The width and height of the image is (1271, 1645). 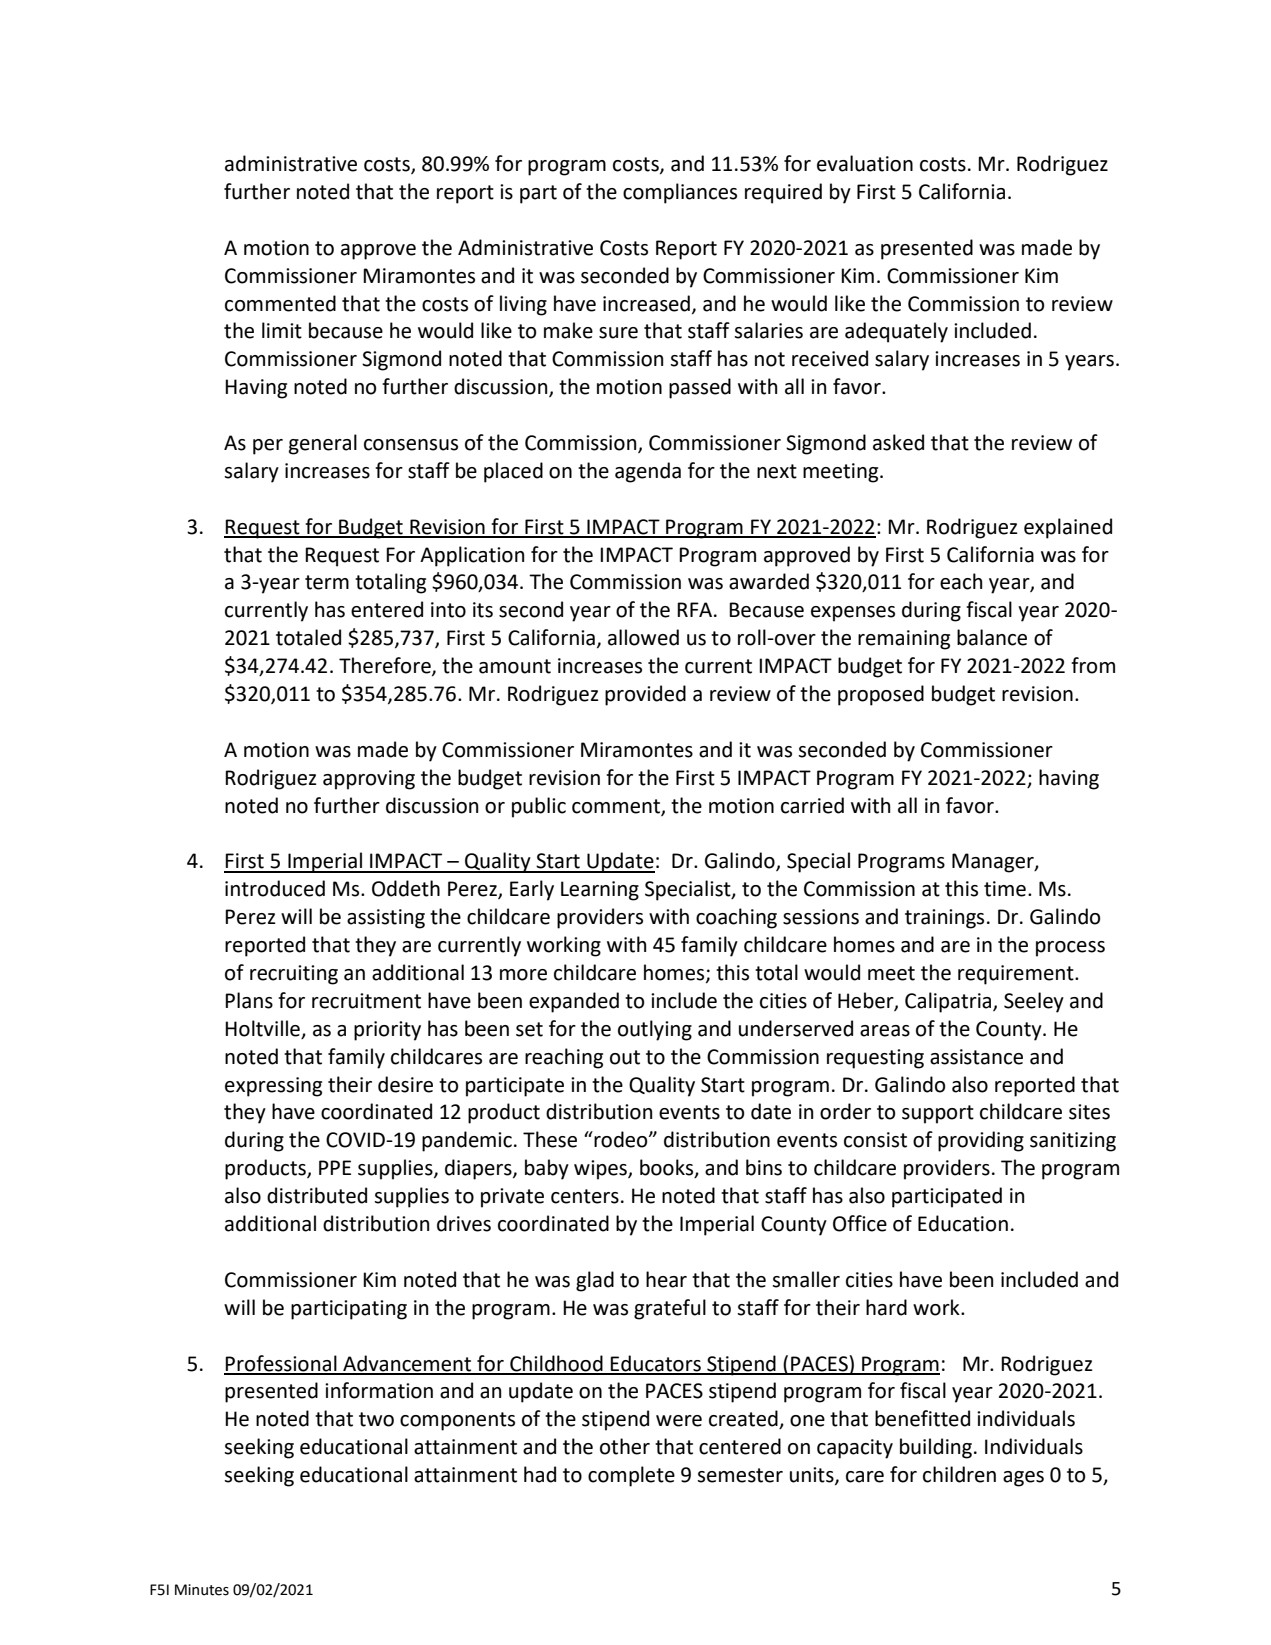 What do you see at coordinates (282, 330) in the image?
I see `limit` at bounding box center [282, 330].
